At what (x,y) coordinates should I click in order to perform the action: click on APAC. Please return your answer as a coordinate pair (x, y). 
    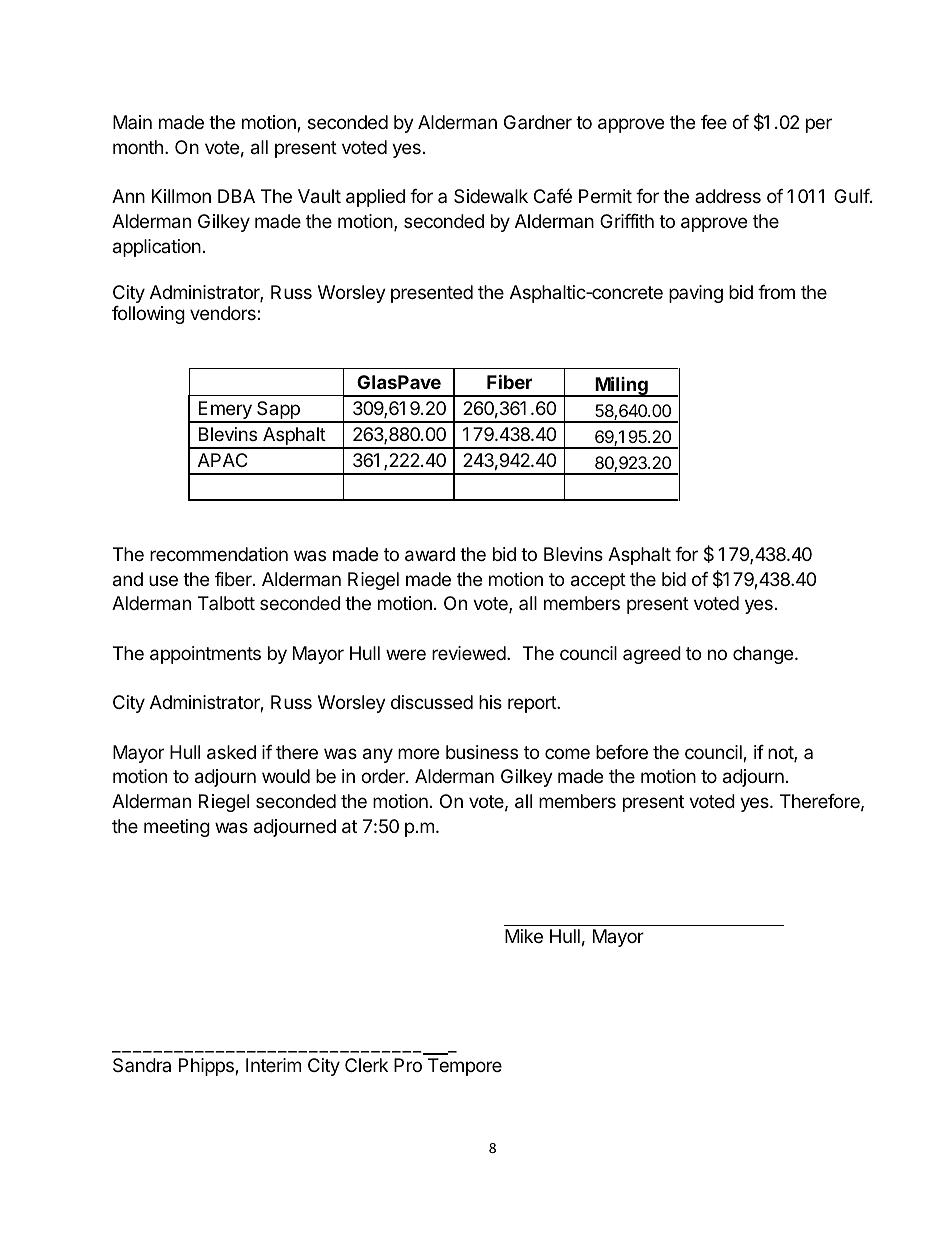
    Looking at the image, I should click on (222, 460).
